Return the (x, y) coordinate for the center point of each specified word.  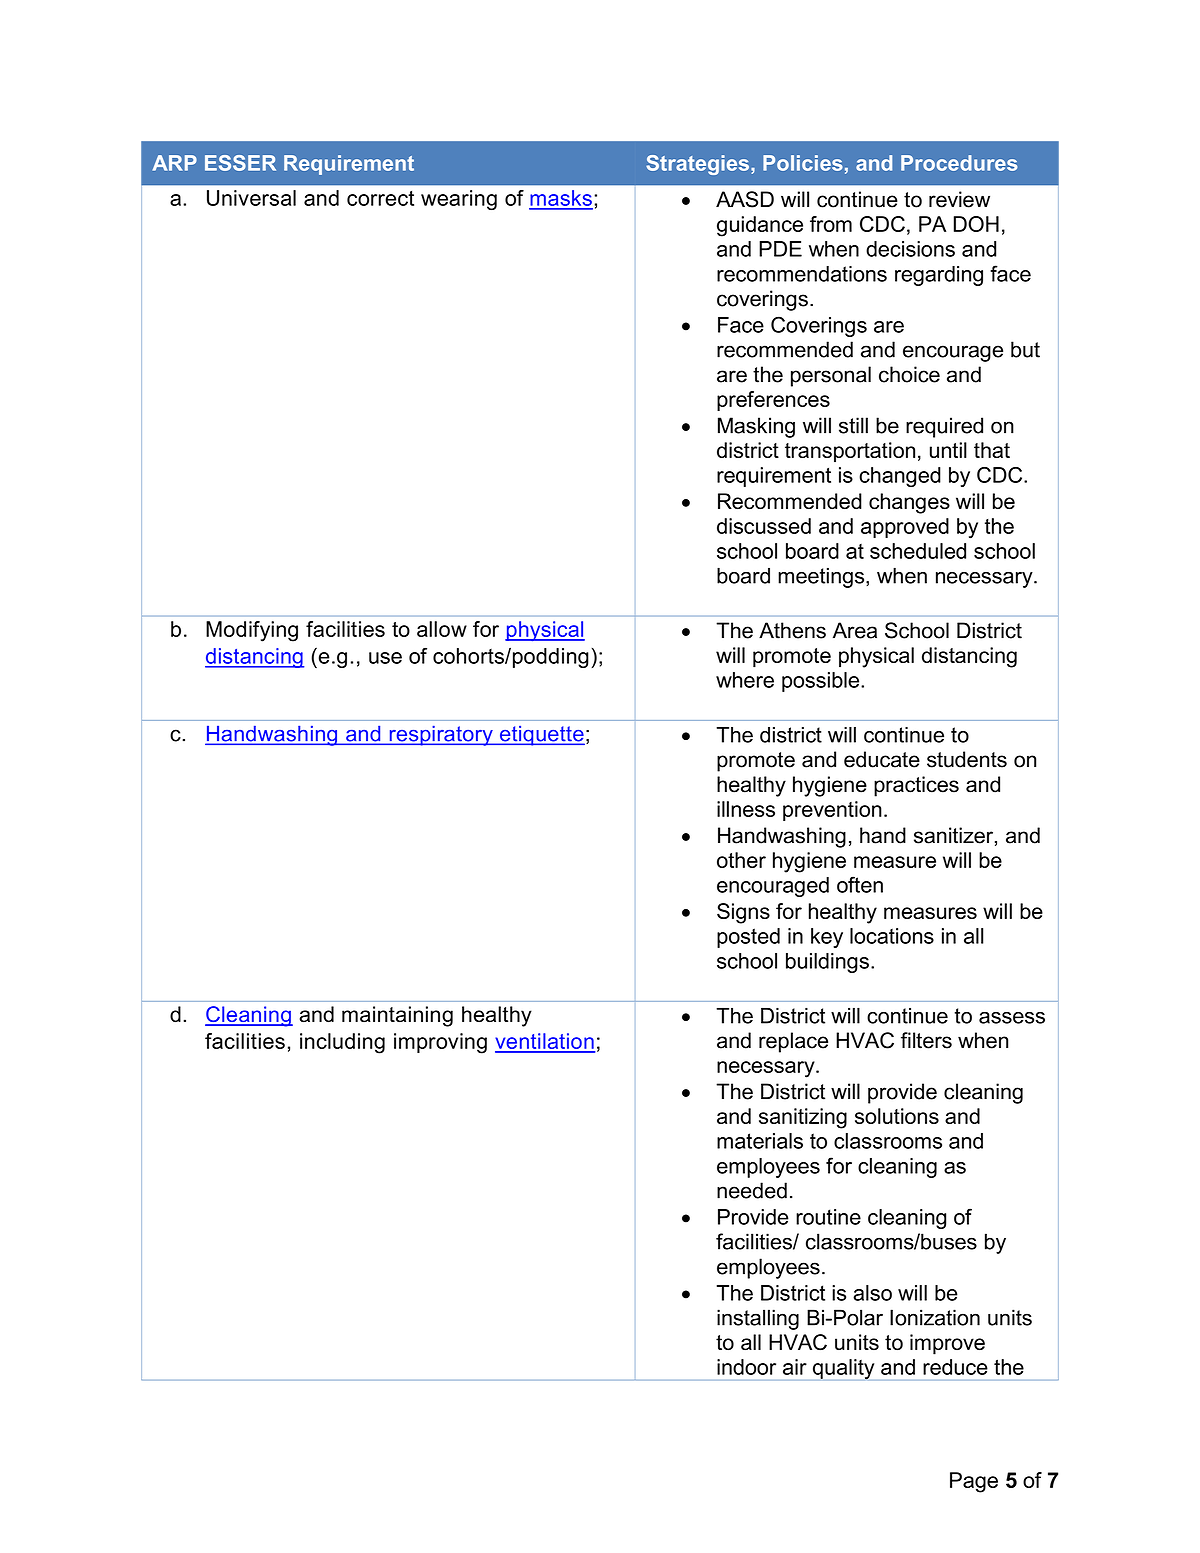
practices (916, 786)
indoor (746, 1367)
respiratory (441, 736)
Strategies (697, 165)
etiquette (541, 736)
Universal (251, 198)
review (959, 199)
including (342, 1043)
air (795, 1367)
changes (909, 503)
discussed (764, 526)
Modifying (252, 631)
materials (760, 1141)
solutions (897, 1116)
